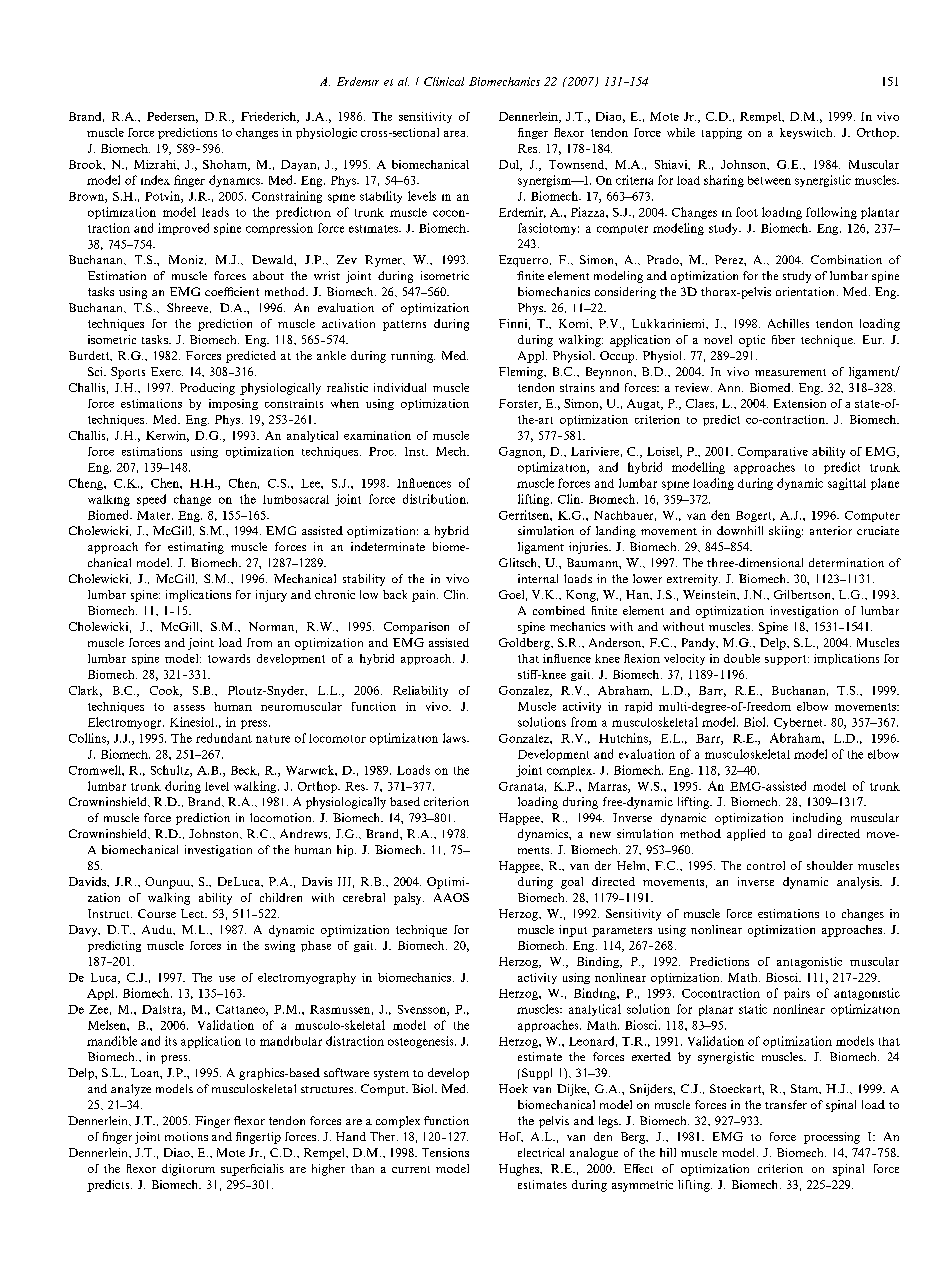  Describe the element at coordinates (522, 373) in the page. I see `Fleming` at that location.
